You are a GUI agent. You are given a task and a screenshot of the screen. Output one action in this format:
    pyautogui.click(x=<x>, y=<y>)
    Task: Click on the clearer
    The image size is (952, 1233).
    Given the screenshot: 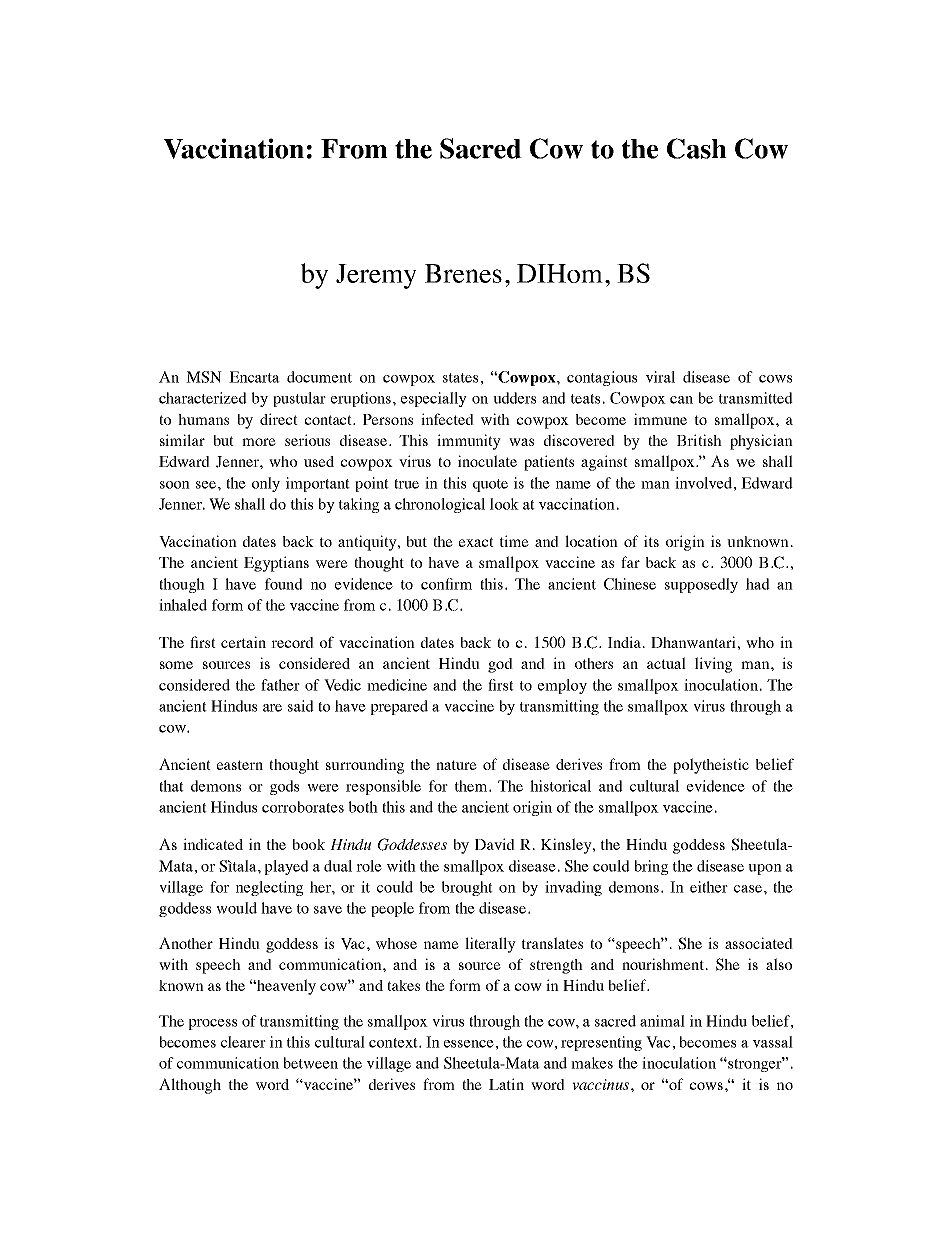 What is the action you would take?
    pyautogui.click(x=243, y=1042)
